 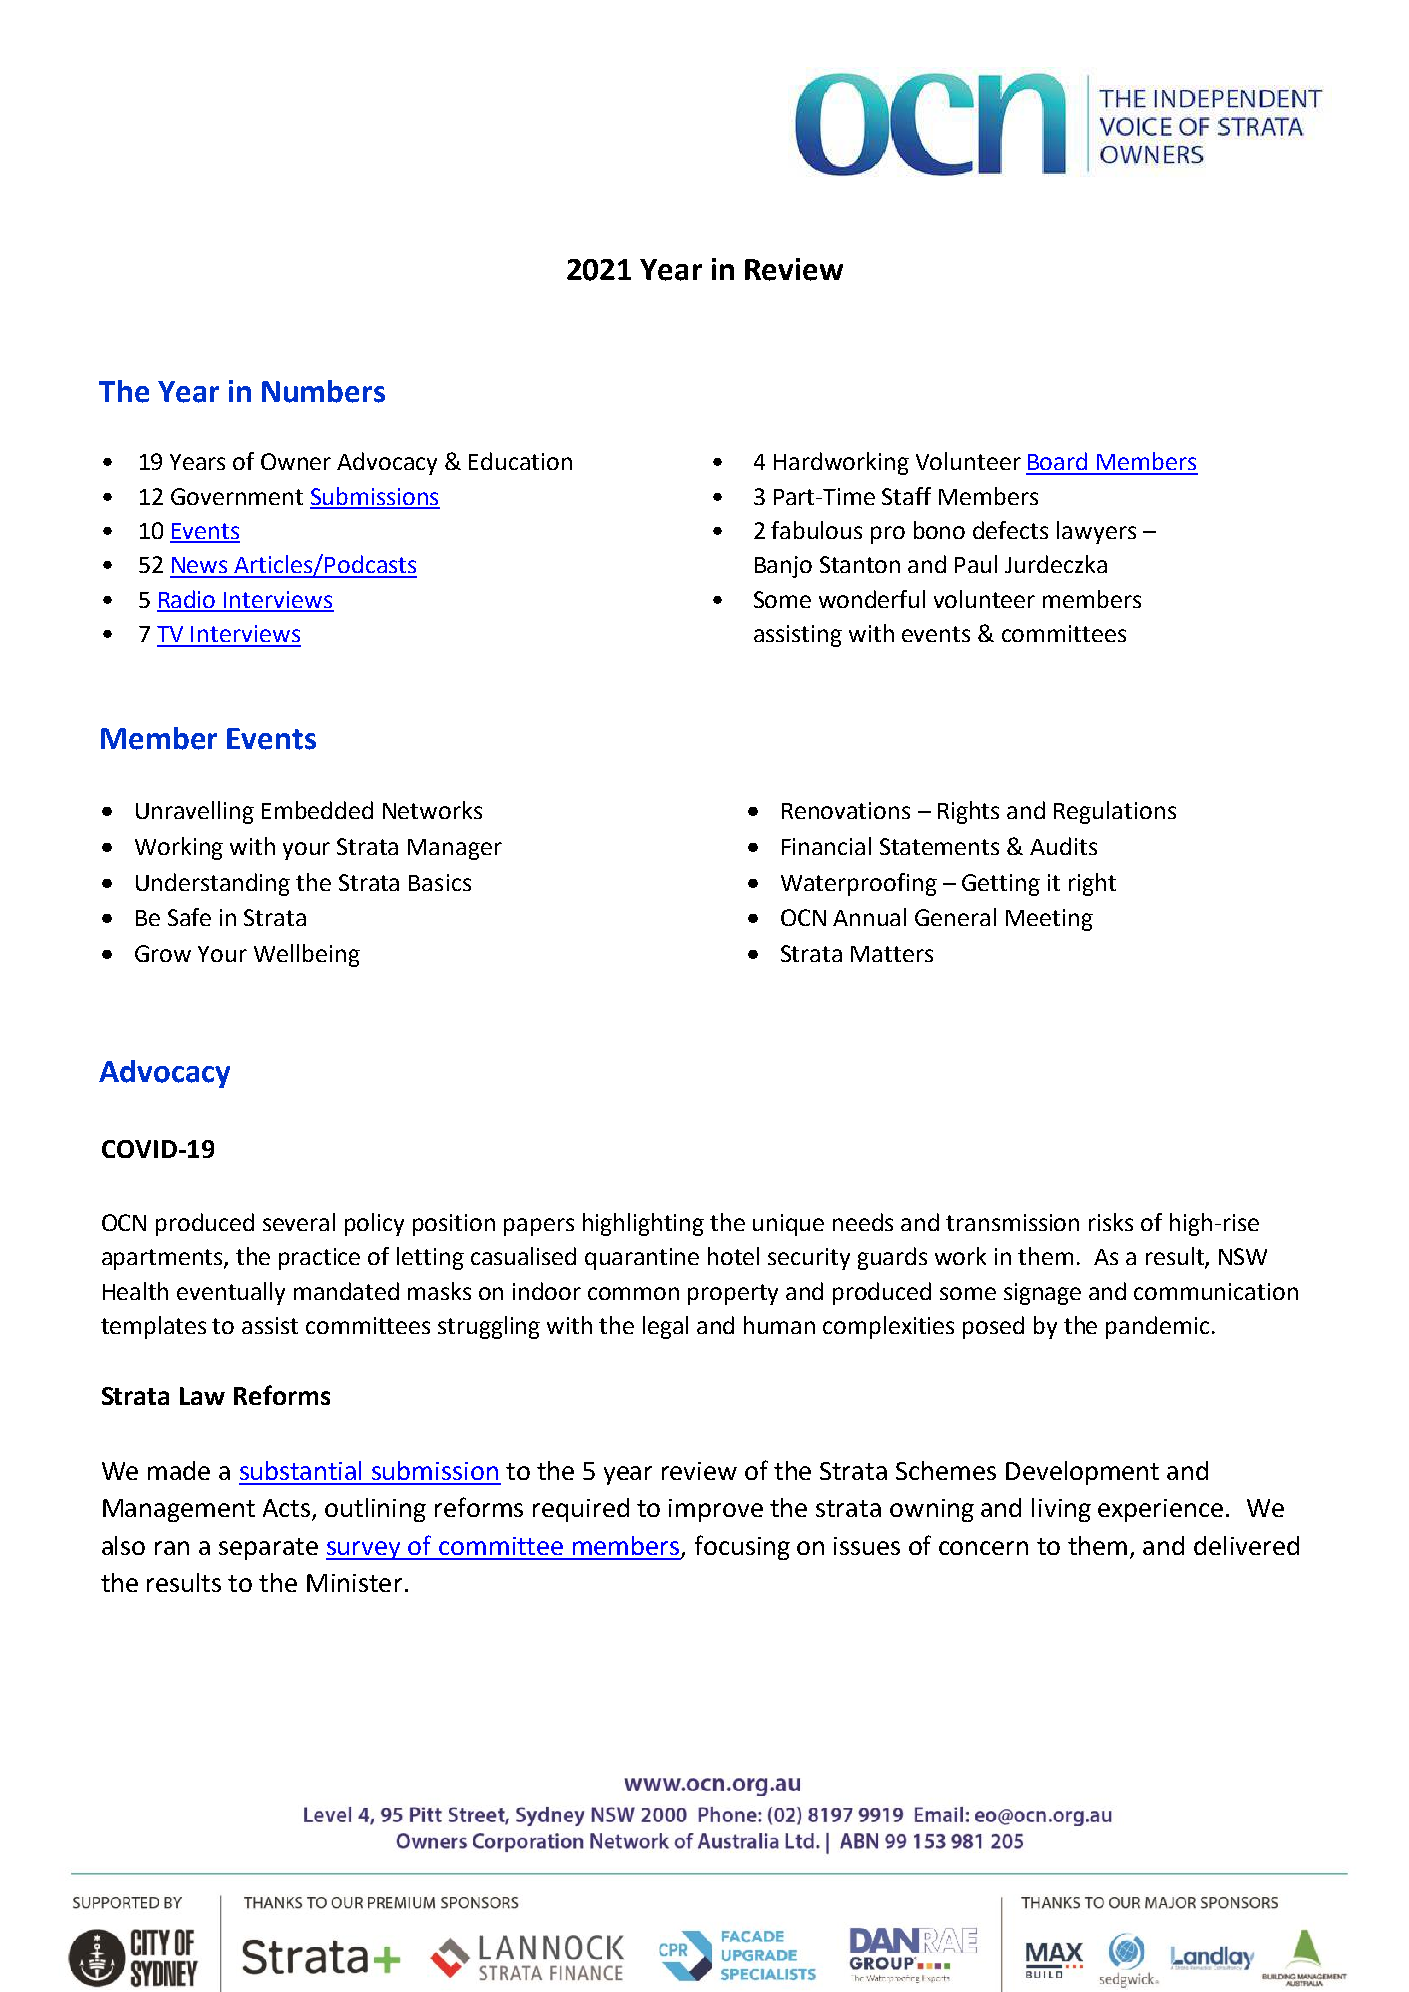 What do you see at coordinates (788, 1225) in the page?
I see `unique` at bounding box center [788, 1225].
